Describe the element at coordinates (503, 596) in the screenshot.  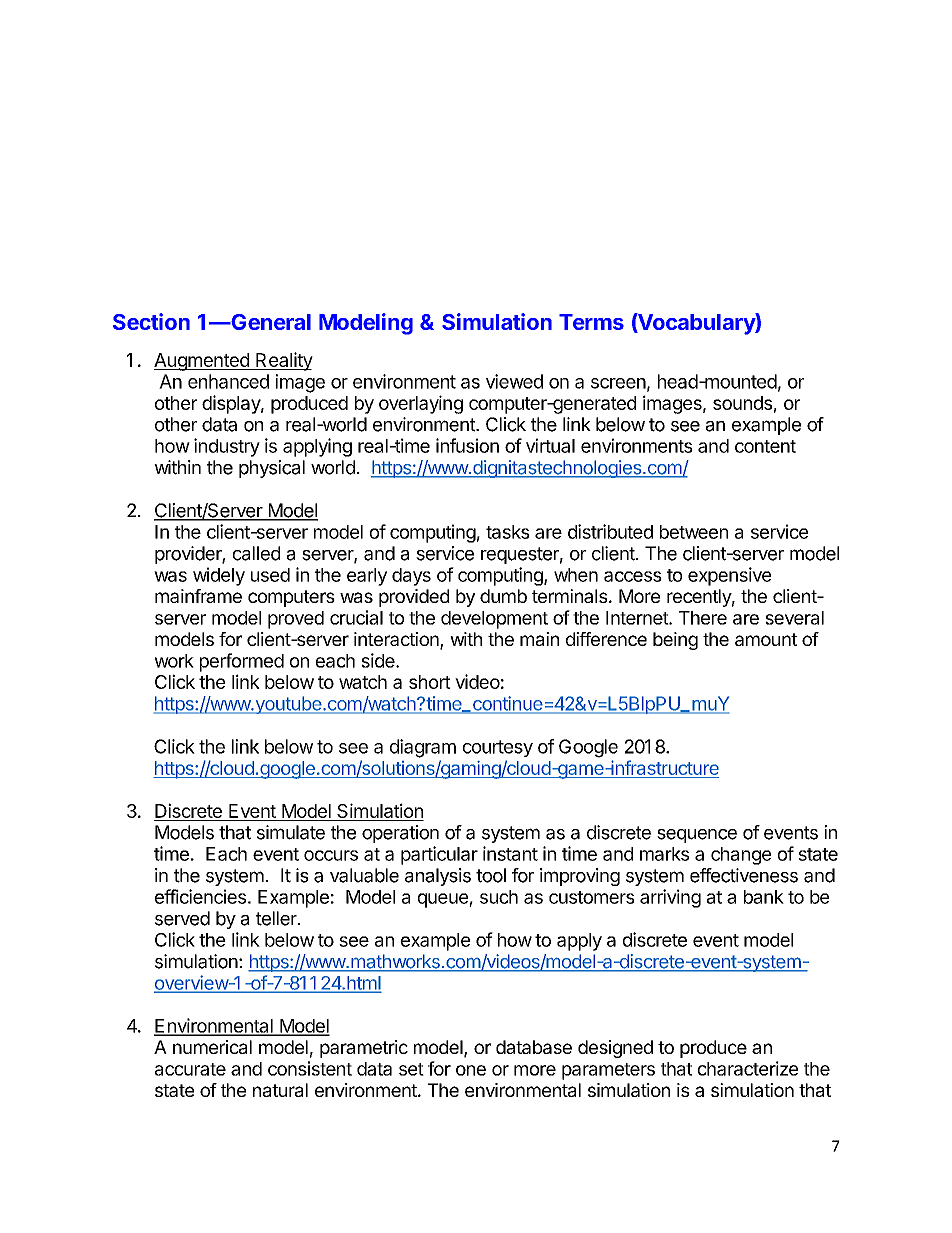
I see `dumb` at that location.
